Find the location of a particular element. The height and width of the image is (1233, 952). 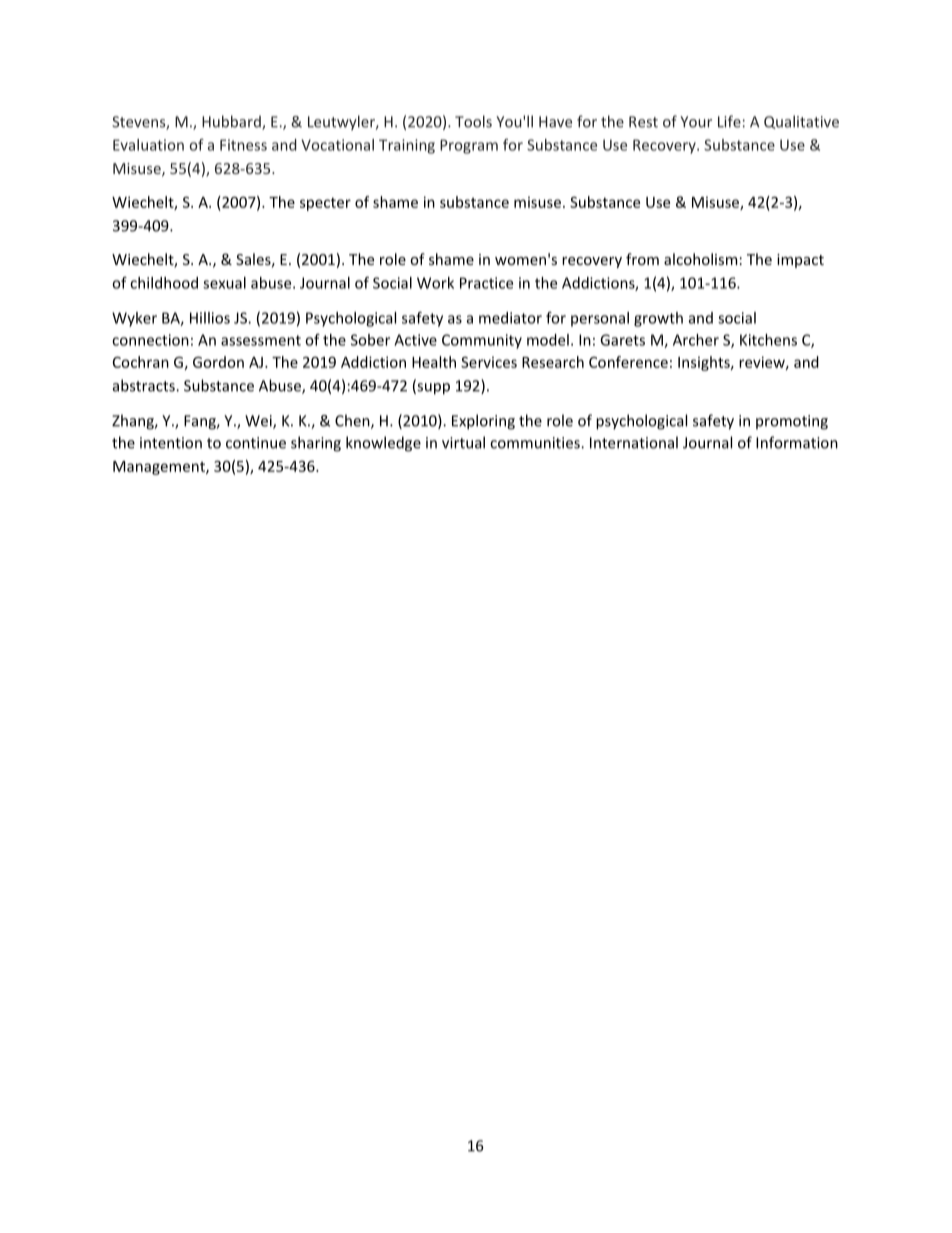

alcoholism is located at coordinates (700, 259).
